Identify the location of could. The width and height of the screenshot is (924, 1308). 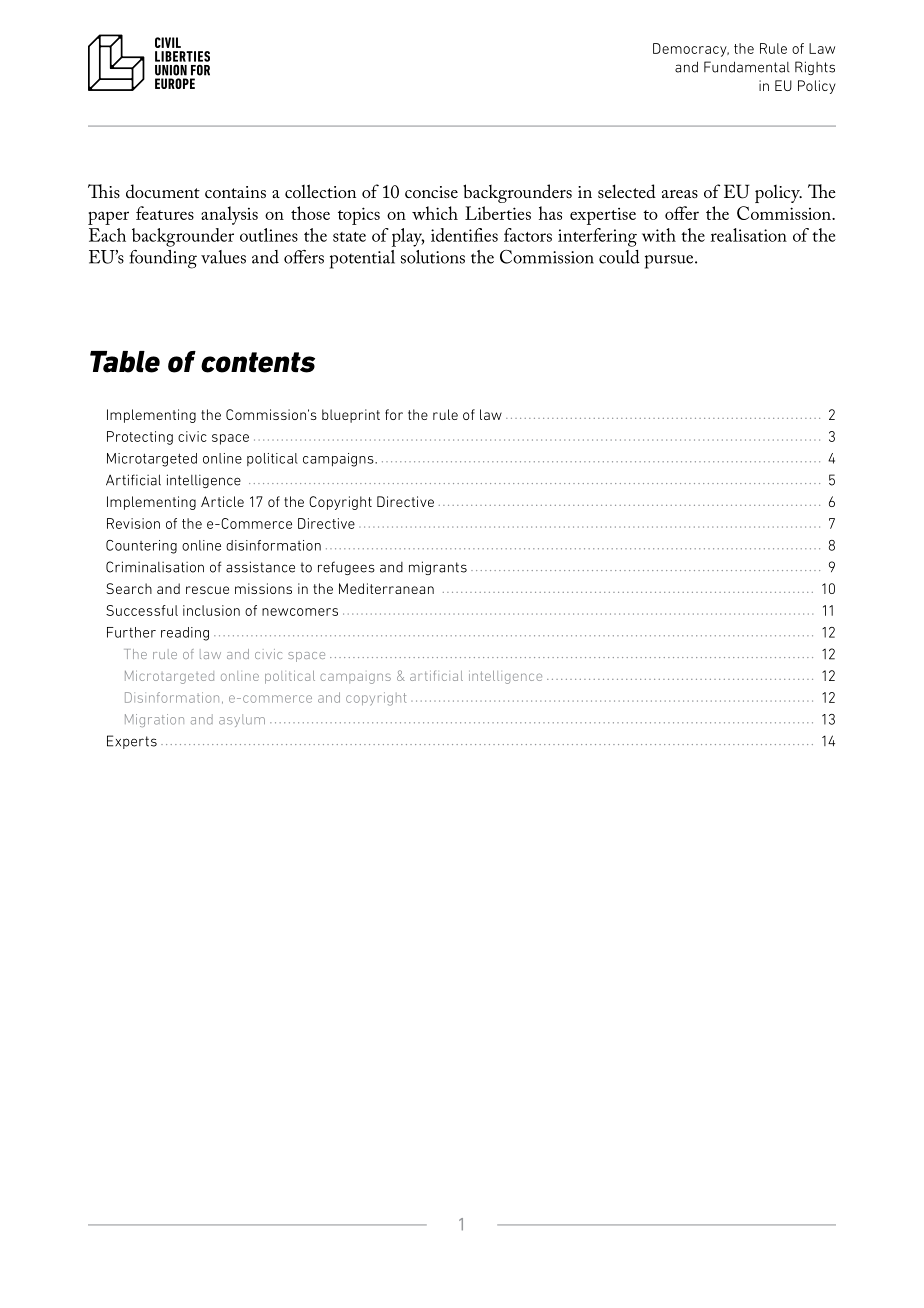
(619, 257).
